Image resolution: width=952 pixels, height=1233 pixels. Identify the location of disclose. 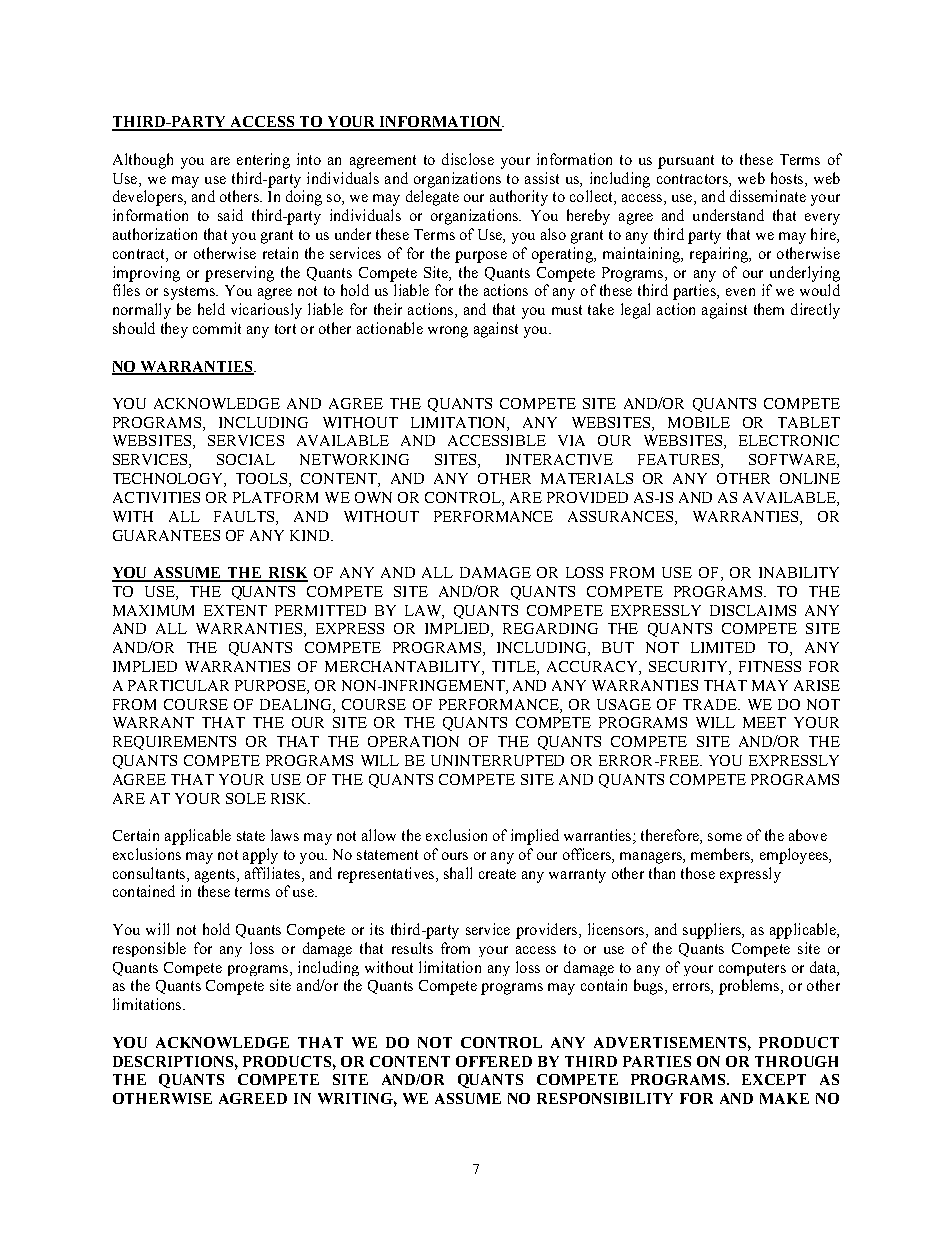
(468, 159).
